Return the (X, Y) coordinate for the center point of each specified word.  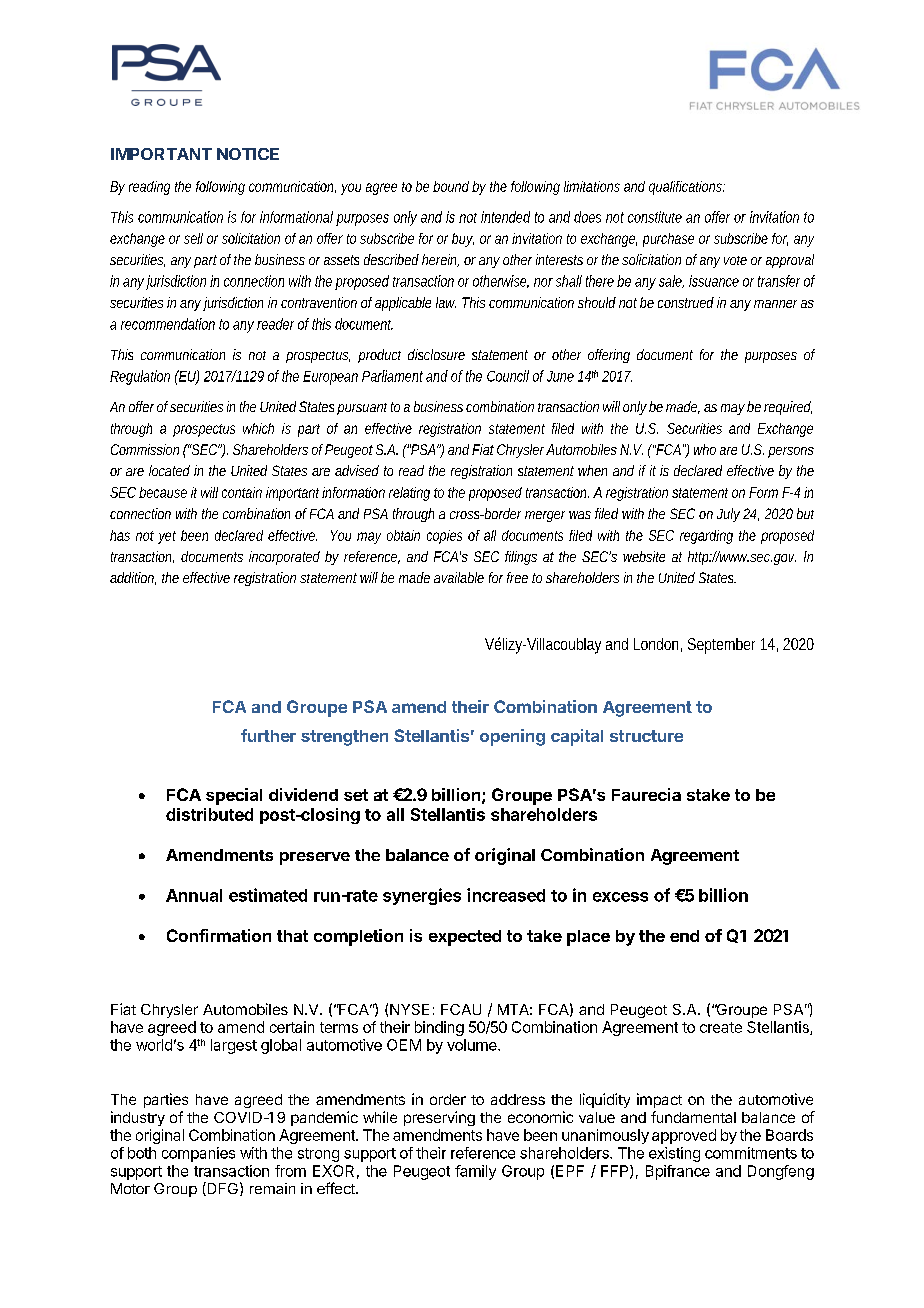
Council (508, 376)
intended (505, 217)
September (721, 646)
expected (465, 938)
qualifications (685, 188)
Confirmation (219, 935)
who (705, 449)
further (268, 735)
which (258, 428)
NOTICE (248, 154)
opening (512, 737)
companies (198, 1154)
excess (620, 897)
